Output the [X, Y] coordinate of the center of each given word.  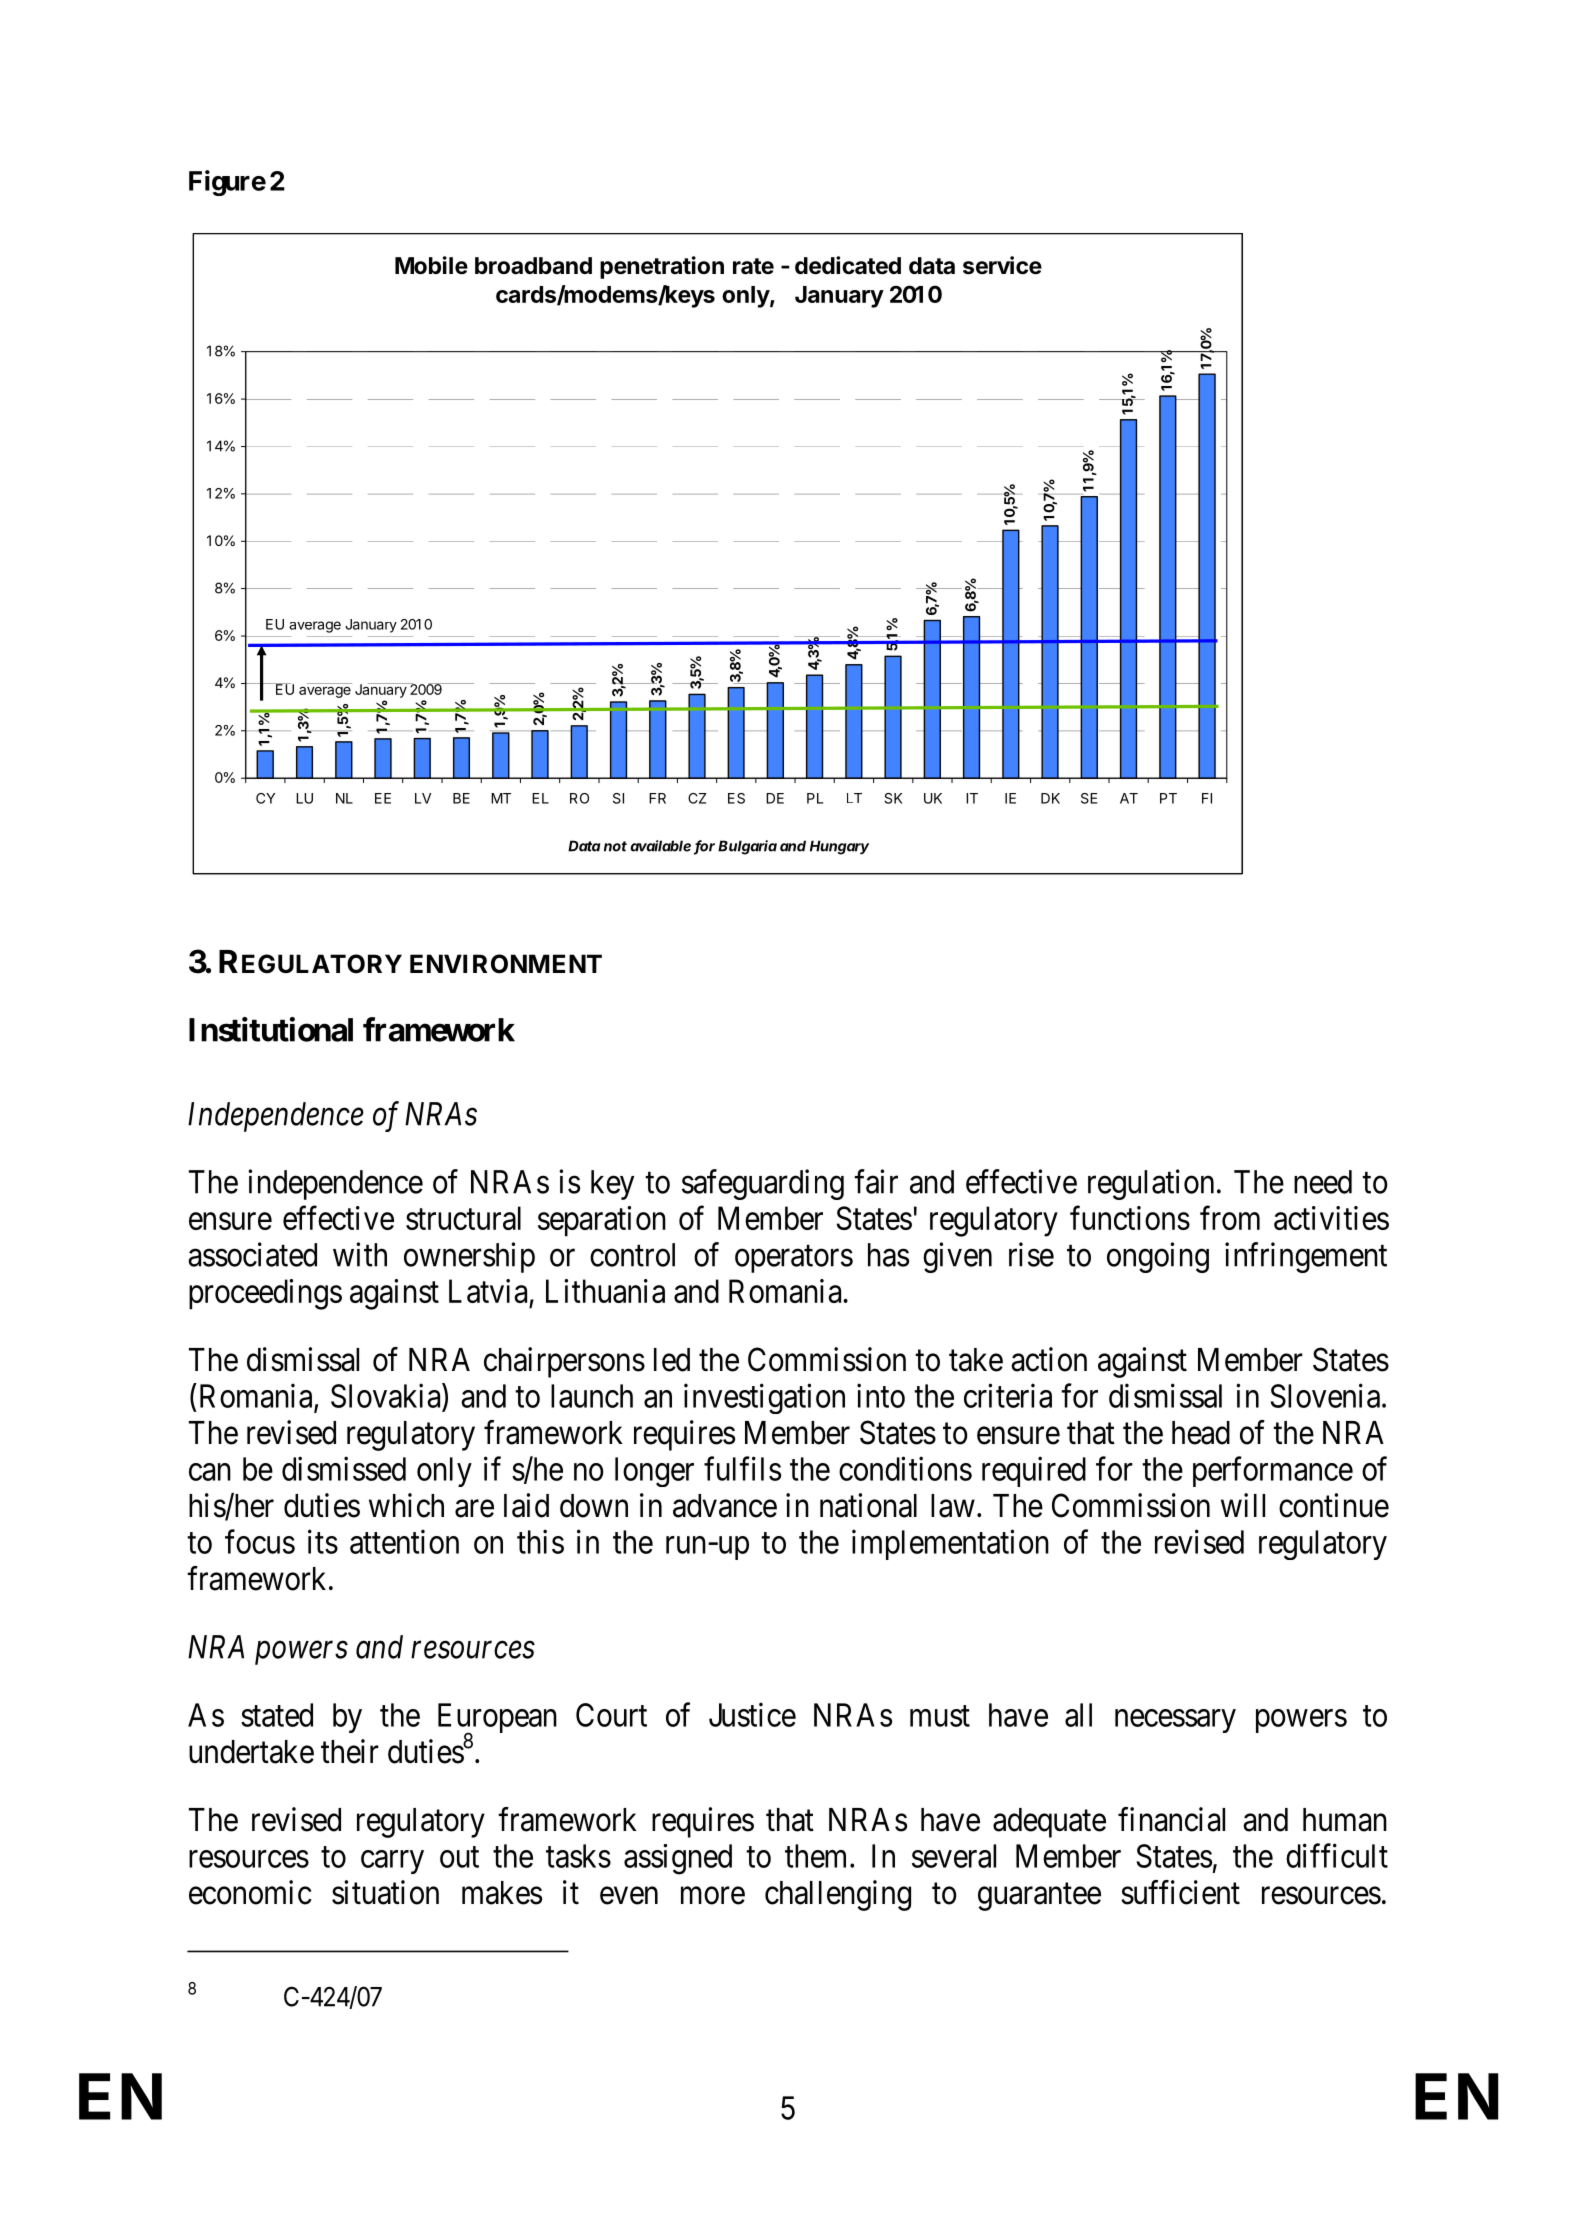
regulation [1151, 1184]
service [1002, 265]
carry [392, 1862]
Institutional [271, 1029]
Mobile [431, 265]
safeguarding [763, 1184]
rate [753, 266]
